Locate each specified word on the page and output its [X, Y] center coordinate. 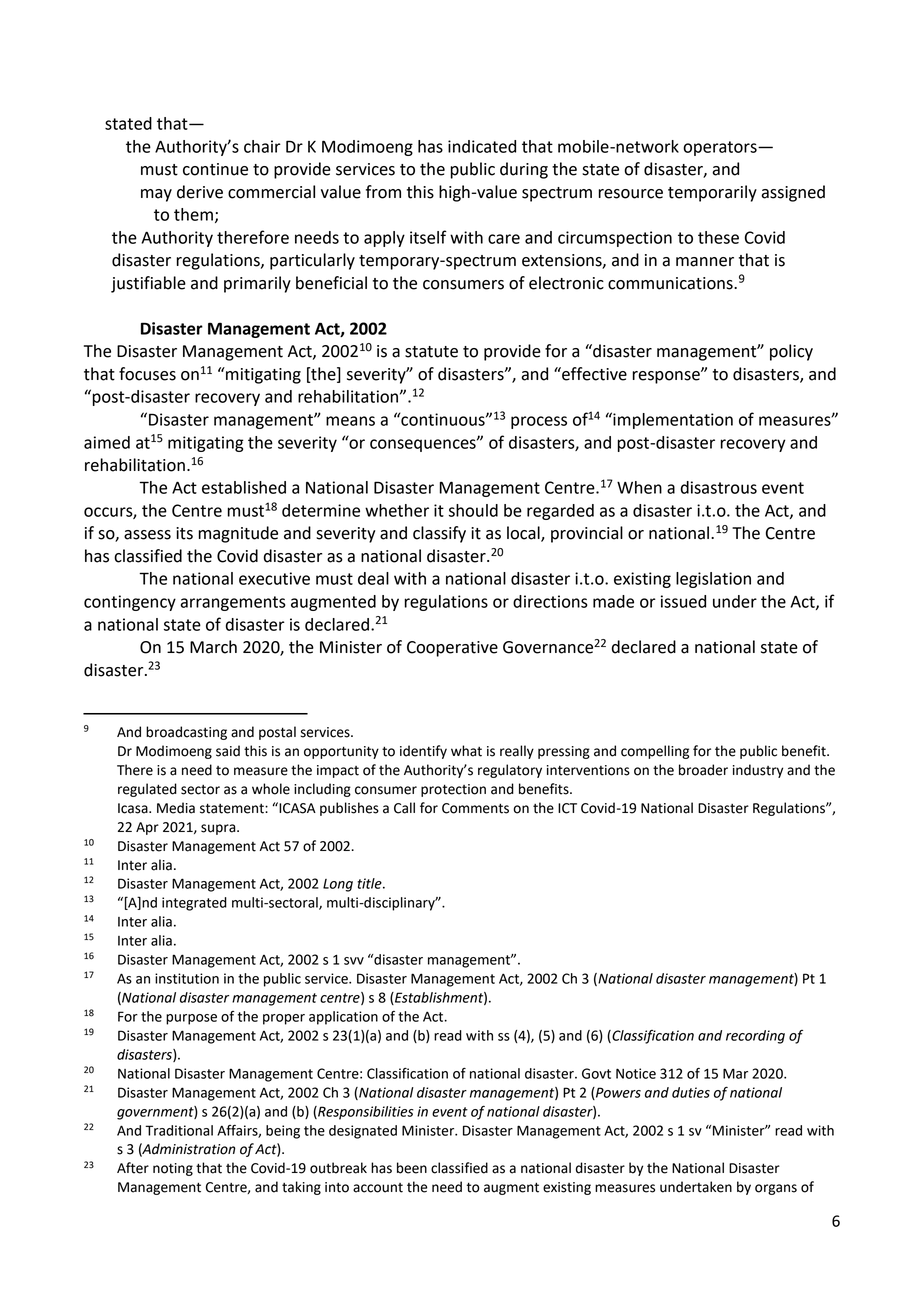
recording [755, 1037]
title [370, 883]
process [539, 422]
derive [200, 192]
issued [683, 601]
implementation [672, 420]
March [213, 647]
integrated [194, 904]
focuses [147, 374]
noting [173, 1169]
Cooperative [452, 649]
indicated [482, 146]
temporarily [712, 193]
